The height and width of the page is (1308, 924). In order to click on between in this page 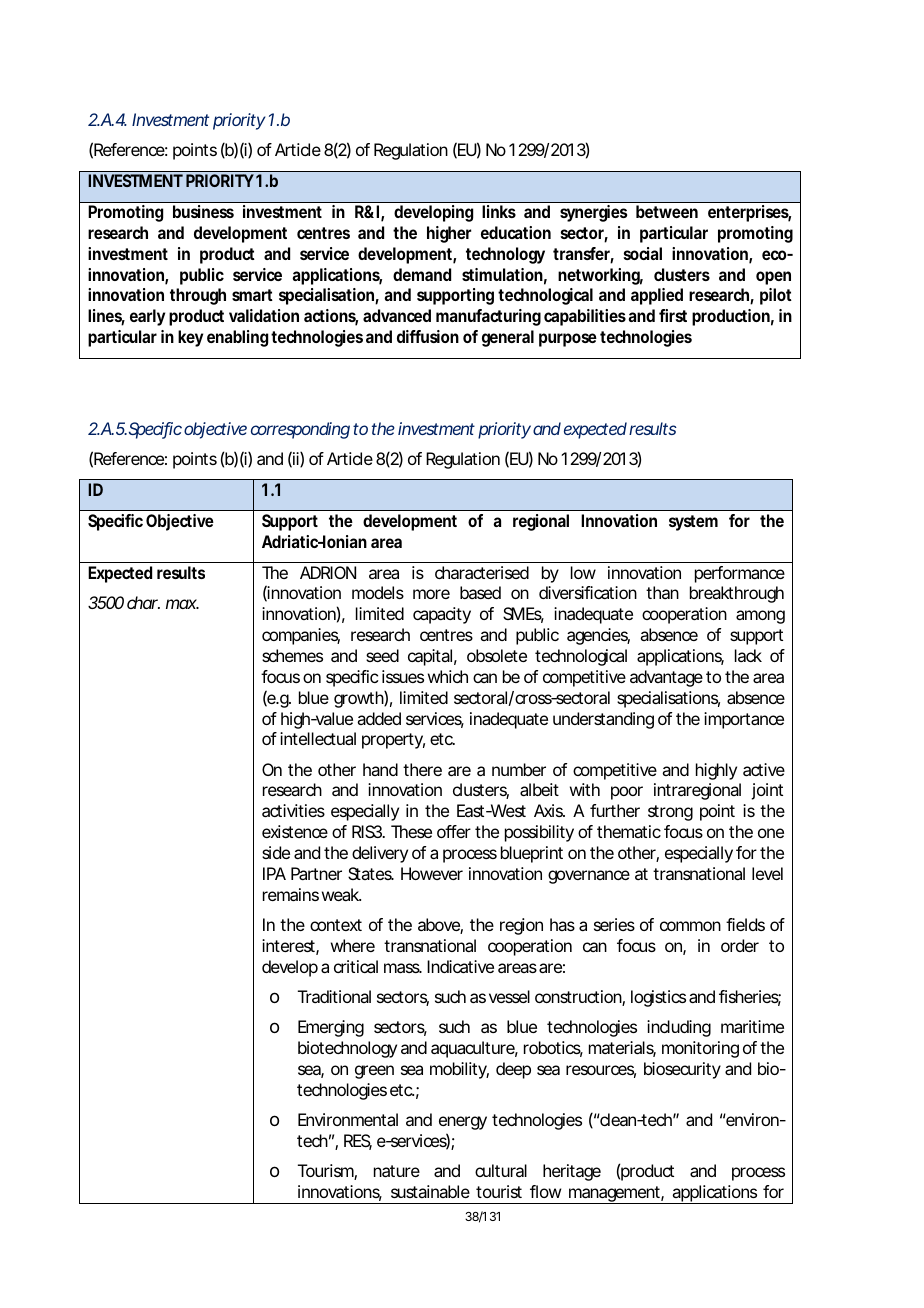, I will do `click(667, 211)`.
